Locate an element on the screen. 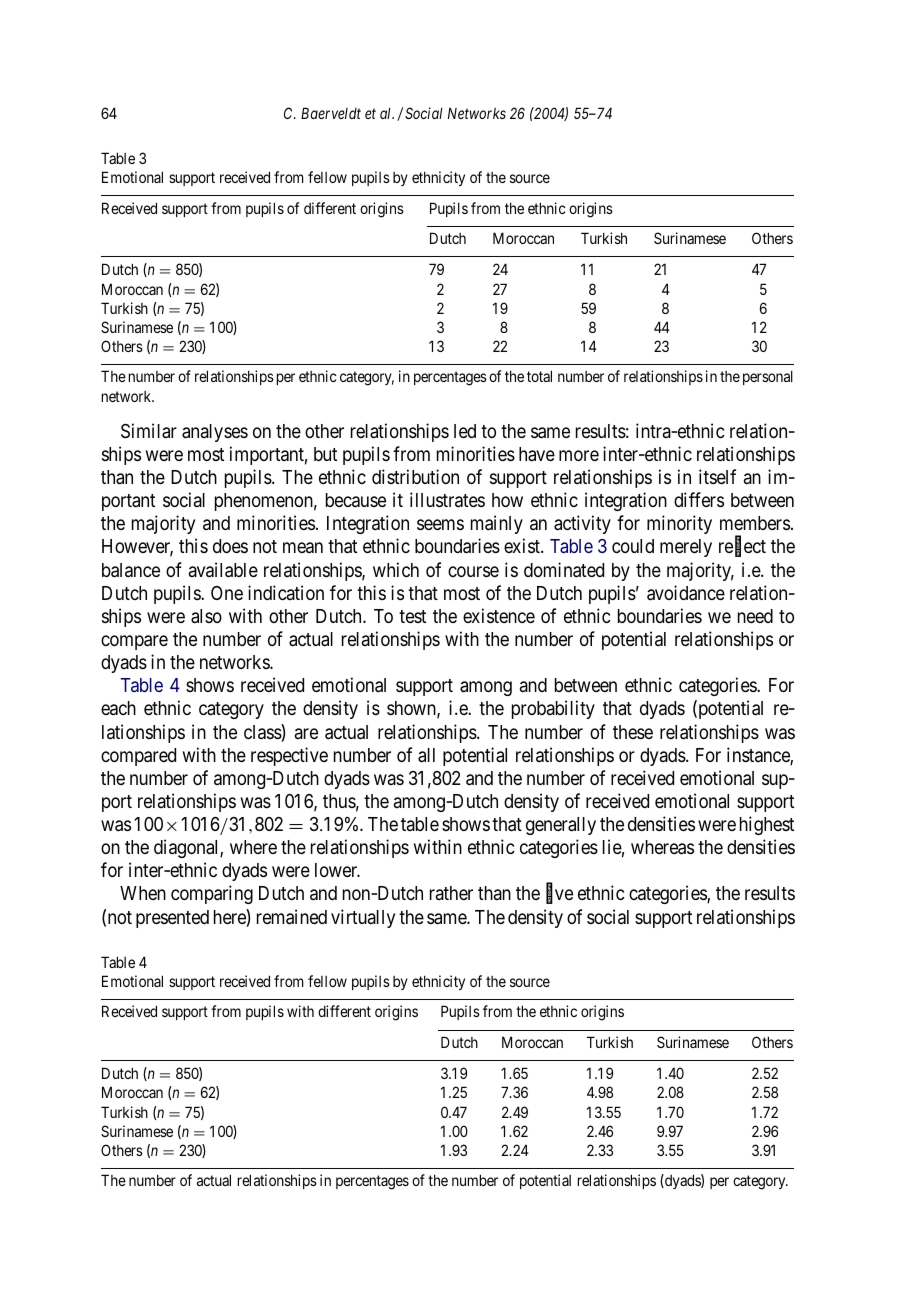 This screenshot has height=1316, width=903. each is located at coordinates (118, 708).
